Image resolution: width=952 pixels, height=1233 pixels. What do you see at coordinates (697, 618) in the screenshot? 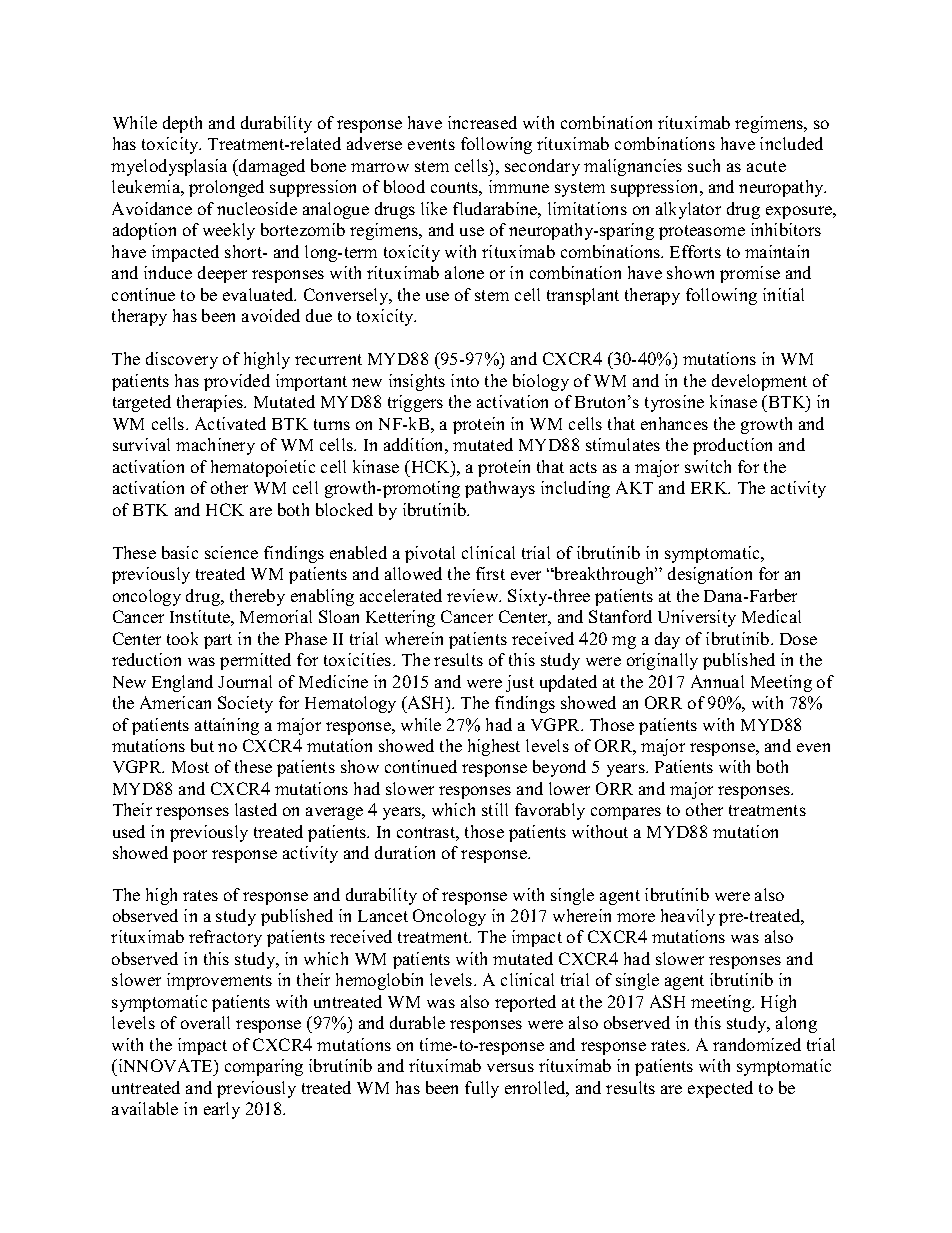
I see `University` at bounding box center [697, 618].
